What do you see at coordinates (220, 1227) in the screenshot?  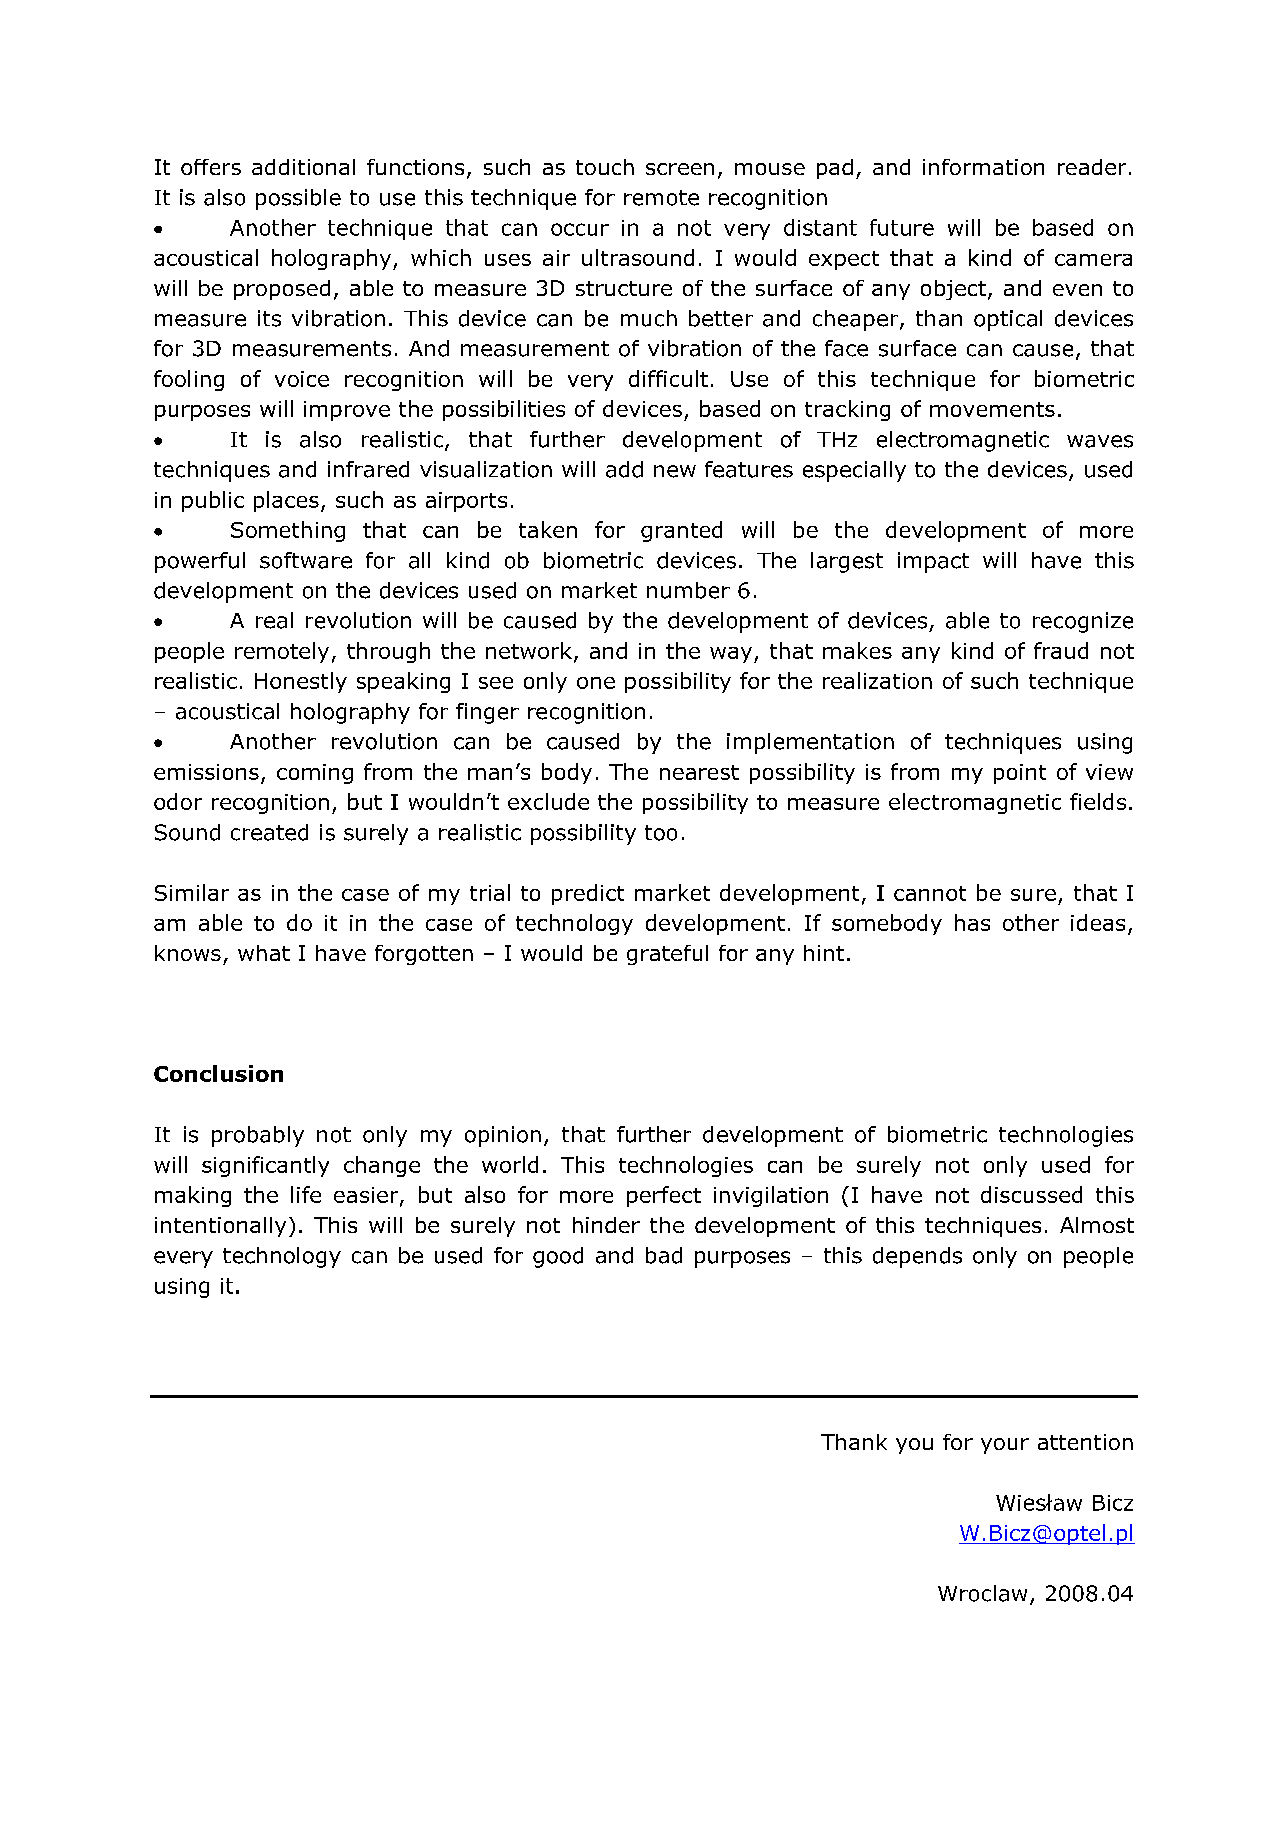 I see `intentionally` at bounding box center [220, 1227].
